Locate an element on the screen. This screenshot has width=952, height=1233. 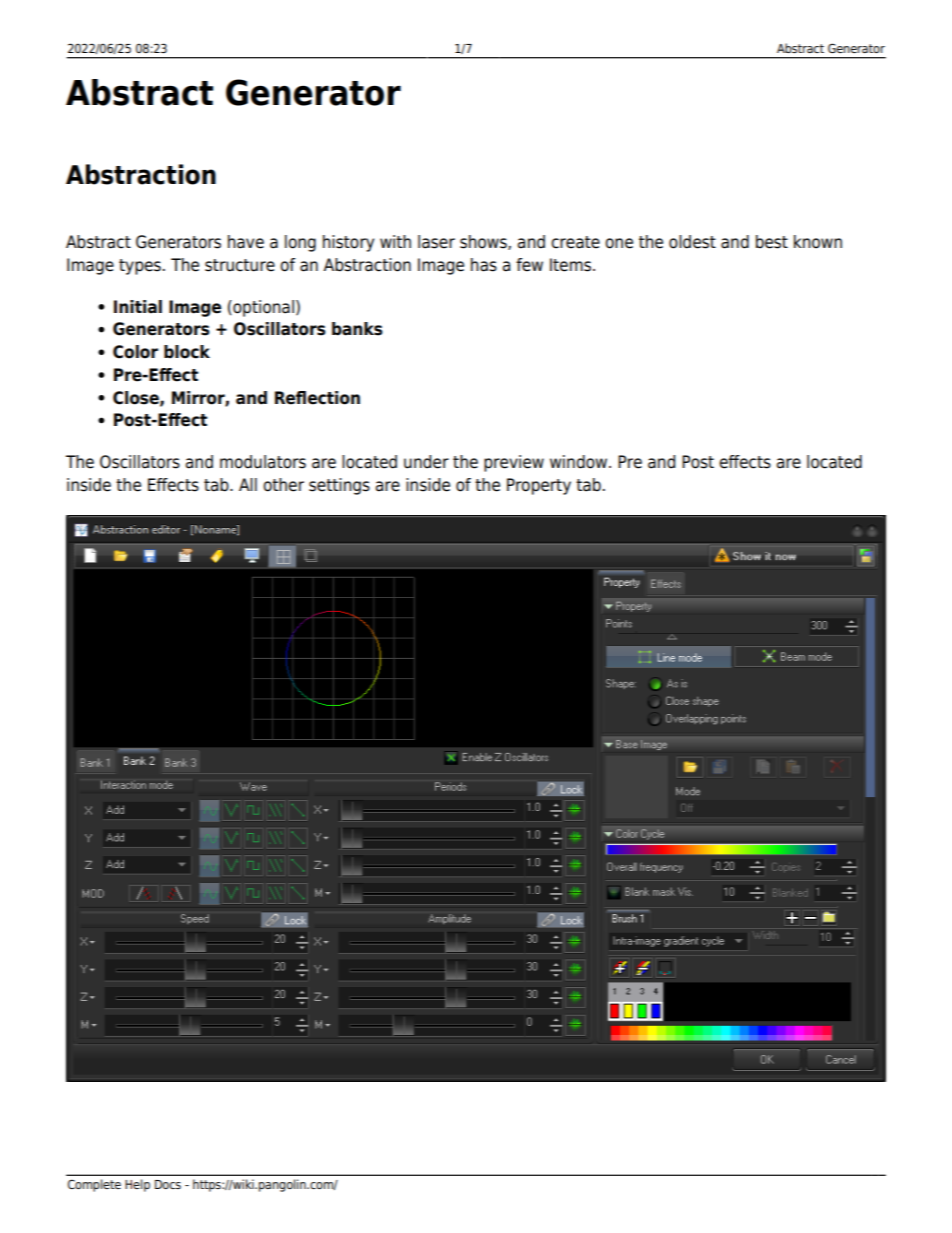
Help is located at coordinates (137, 1185).
